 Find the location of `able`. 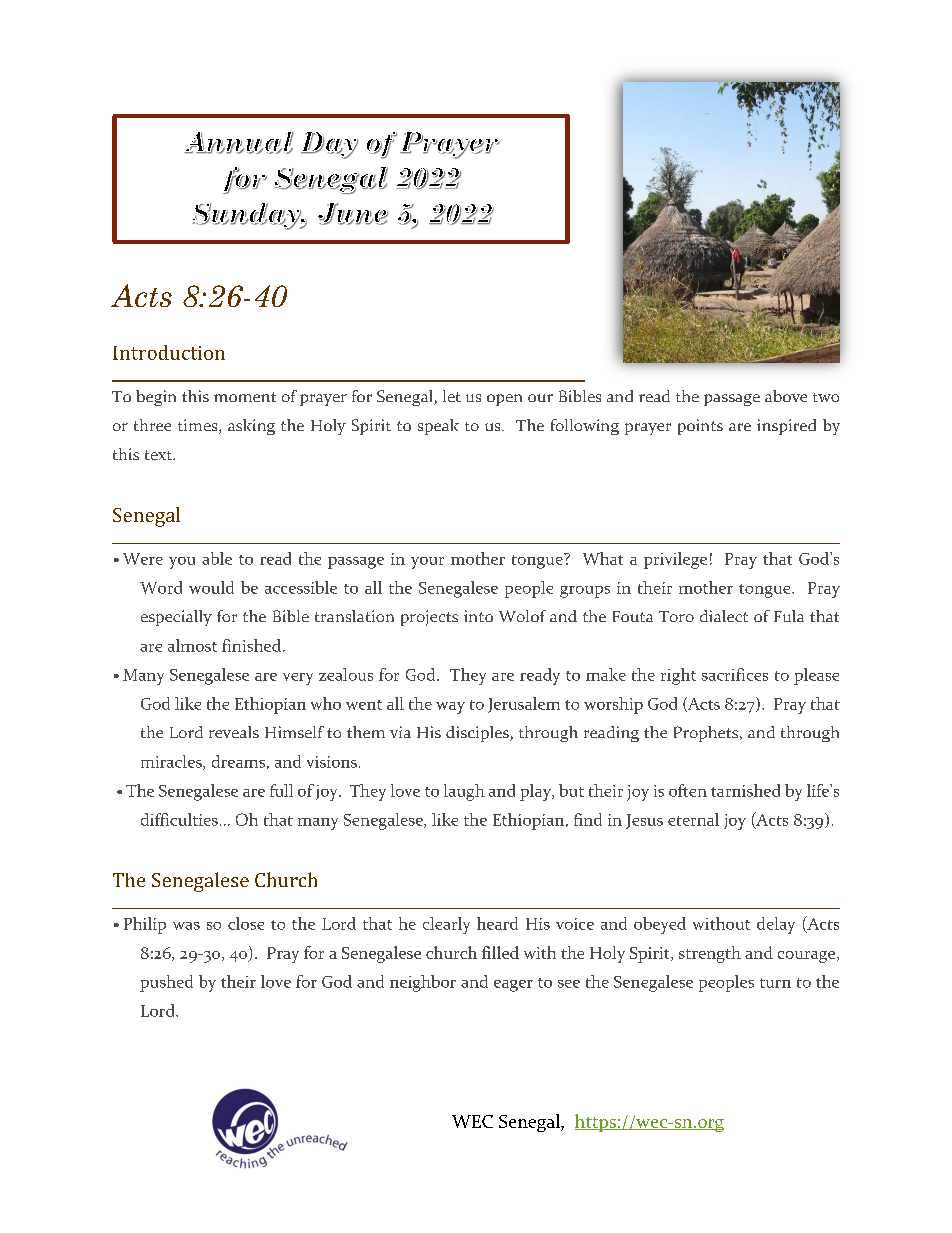

able is located at coordinates (217, 558).
